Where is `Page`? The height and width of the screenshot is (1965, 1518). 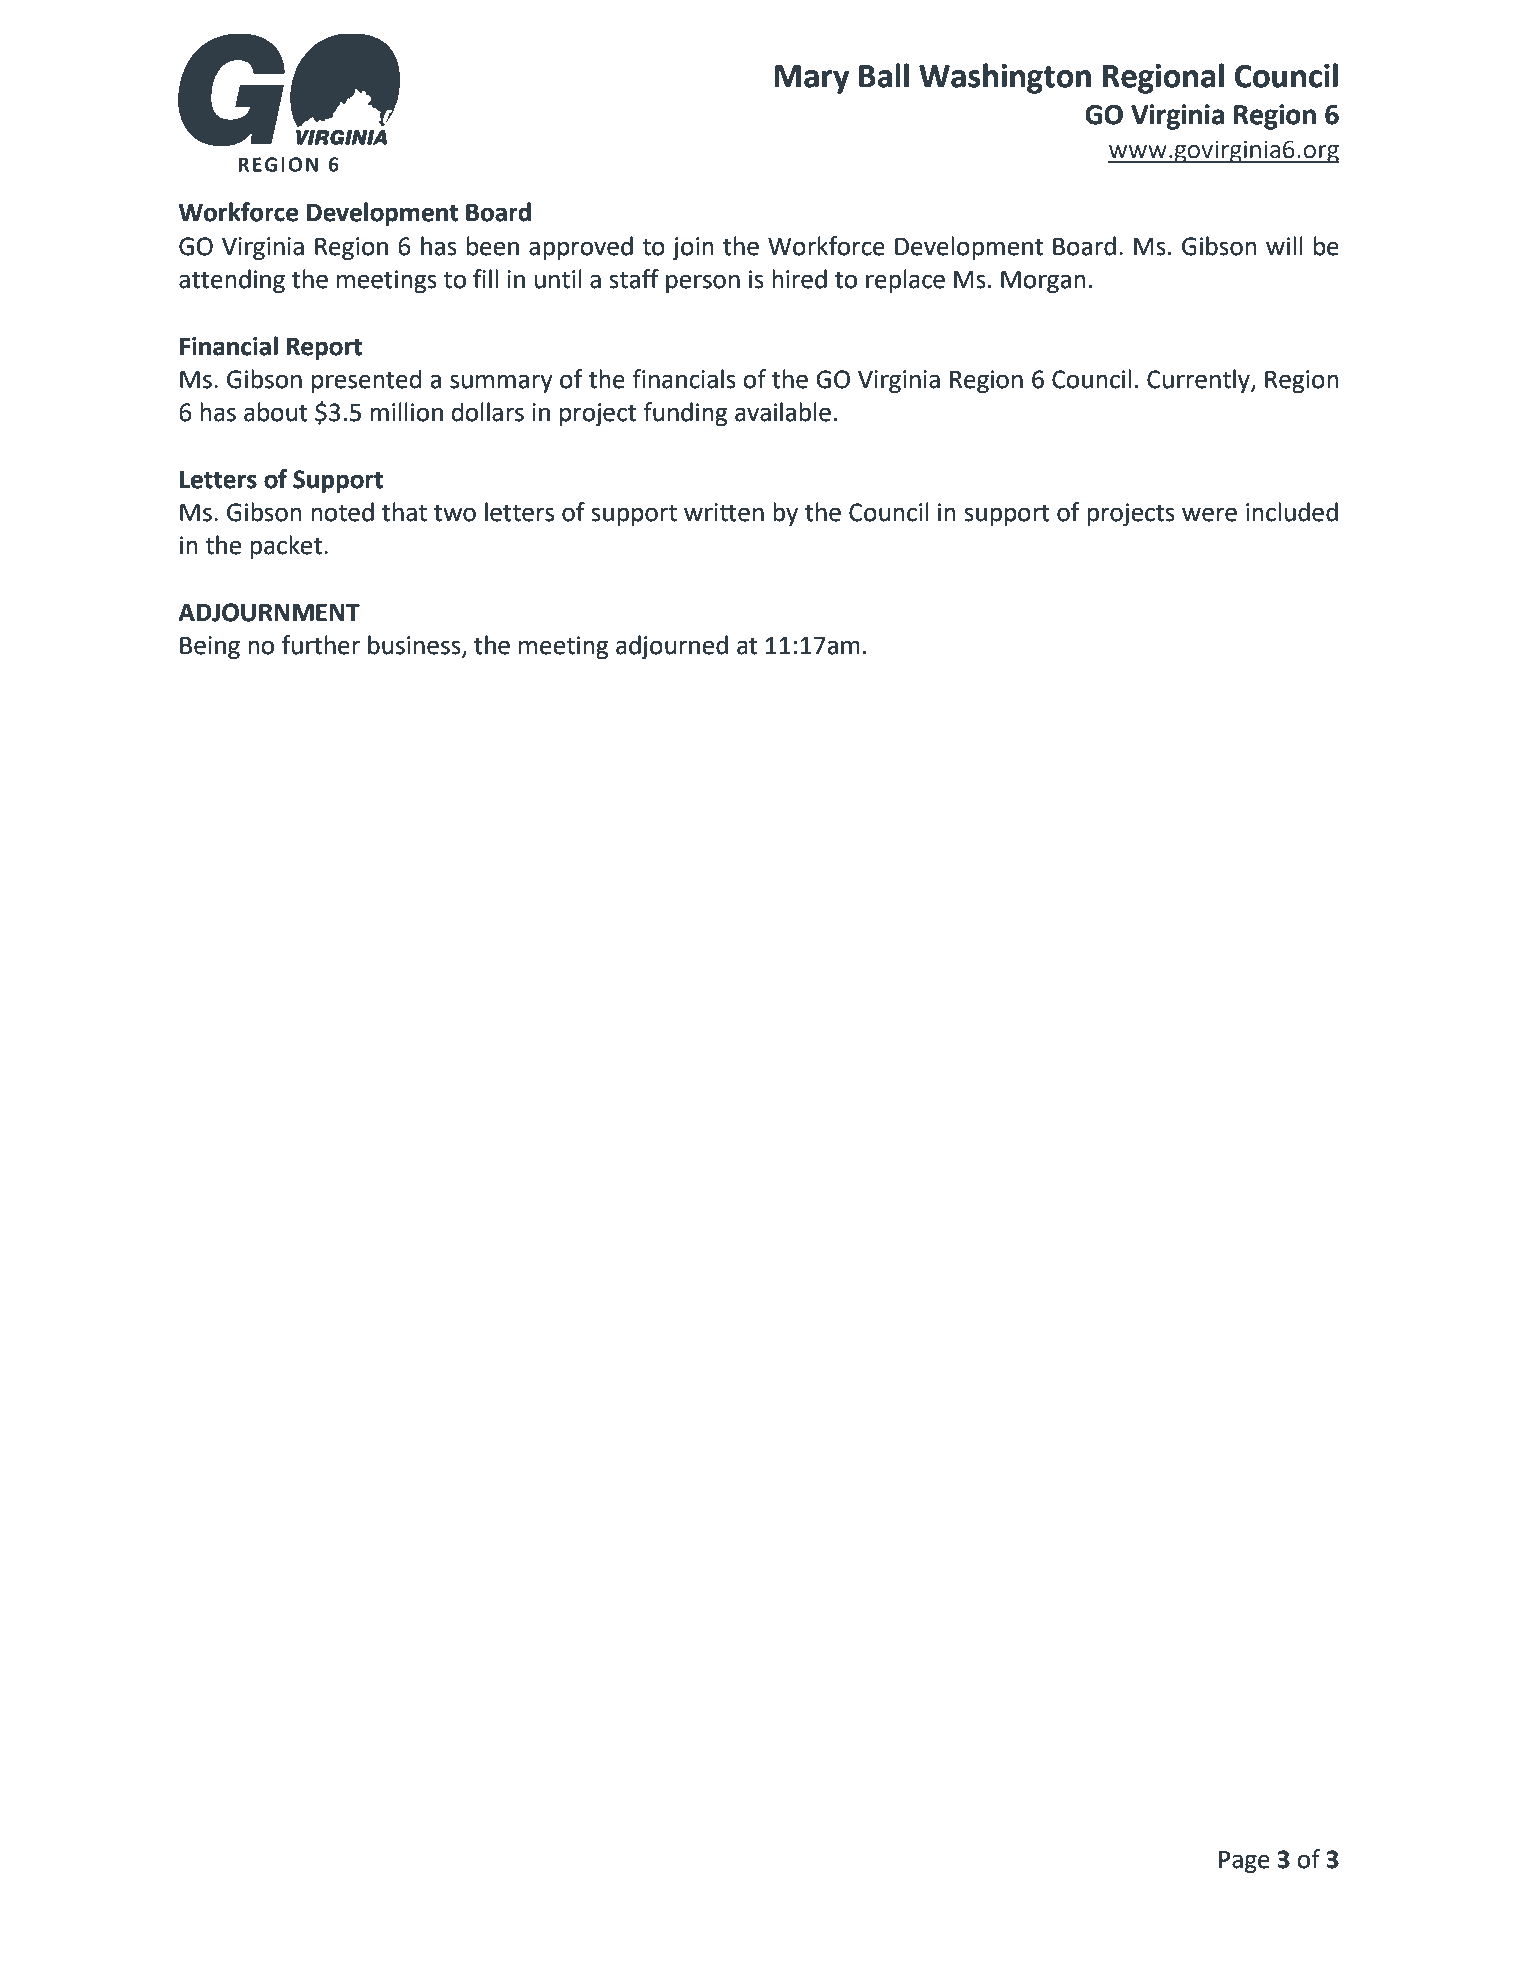
Page is located at coordinates (1244, 1862).
